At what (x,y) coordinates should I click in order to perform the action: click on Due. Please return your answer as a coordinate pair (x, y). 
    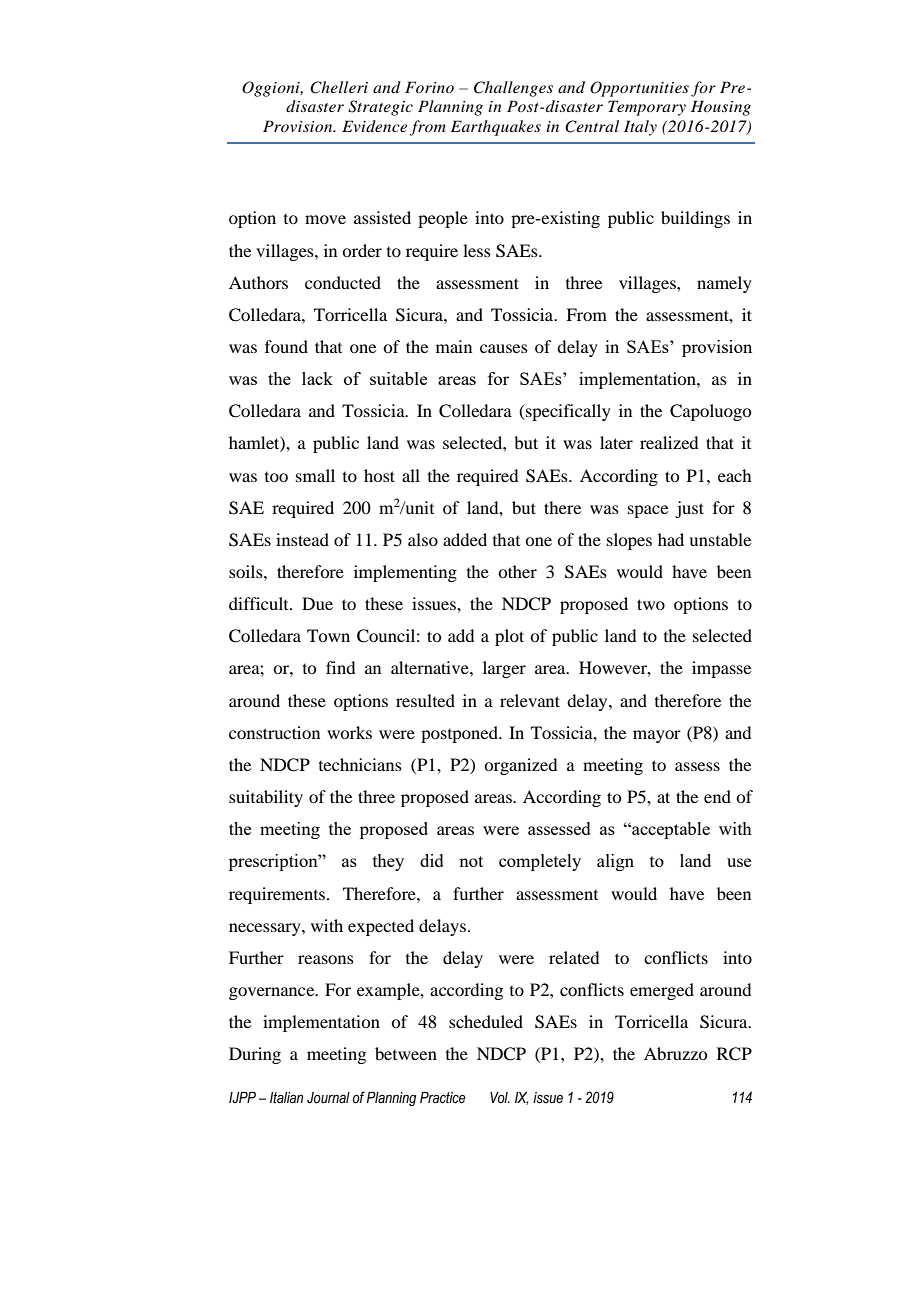
    Looking at the image, I should click on (317, 603).
